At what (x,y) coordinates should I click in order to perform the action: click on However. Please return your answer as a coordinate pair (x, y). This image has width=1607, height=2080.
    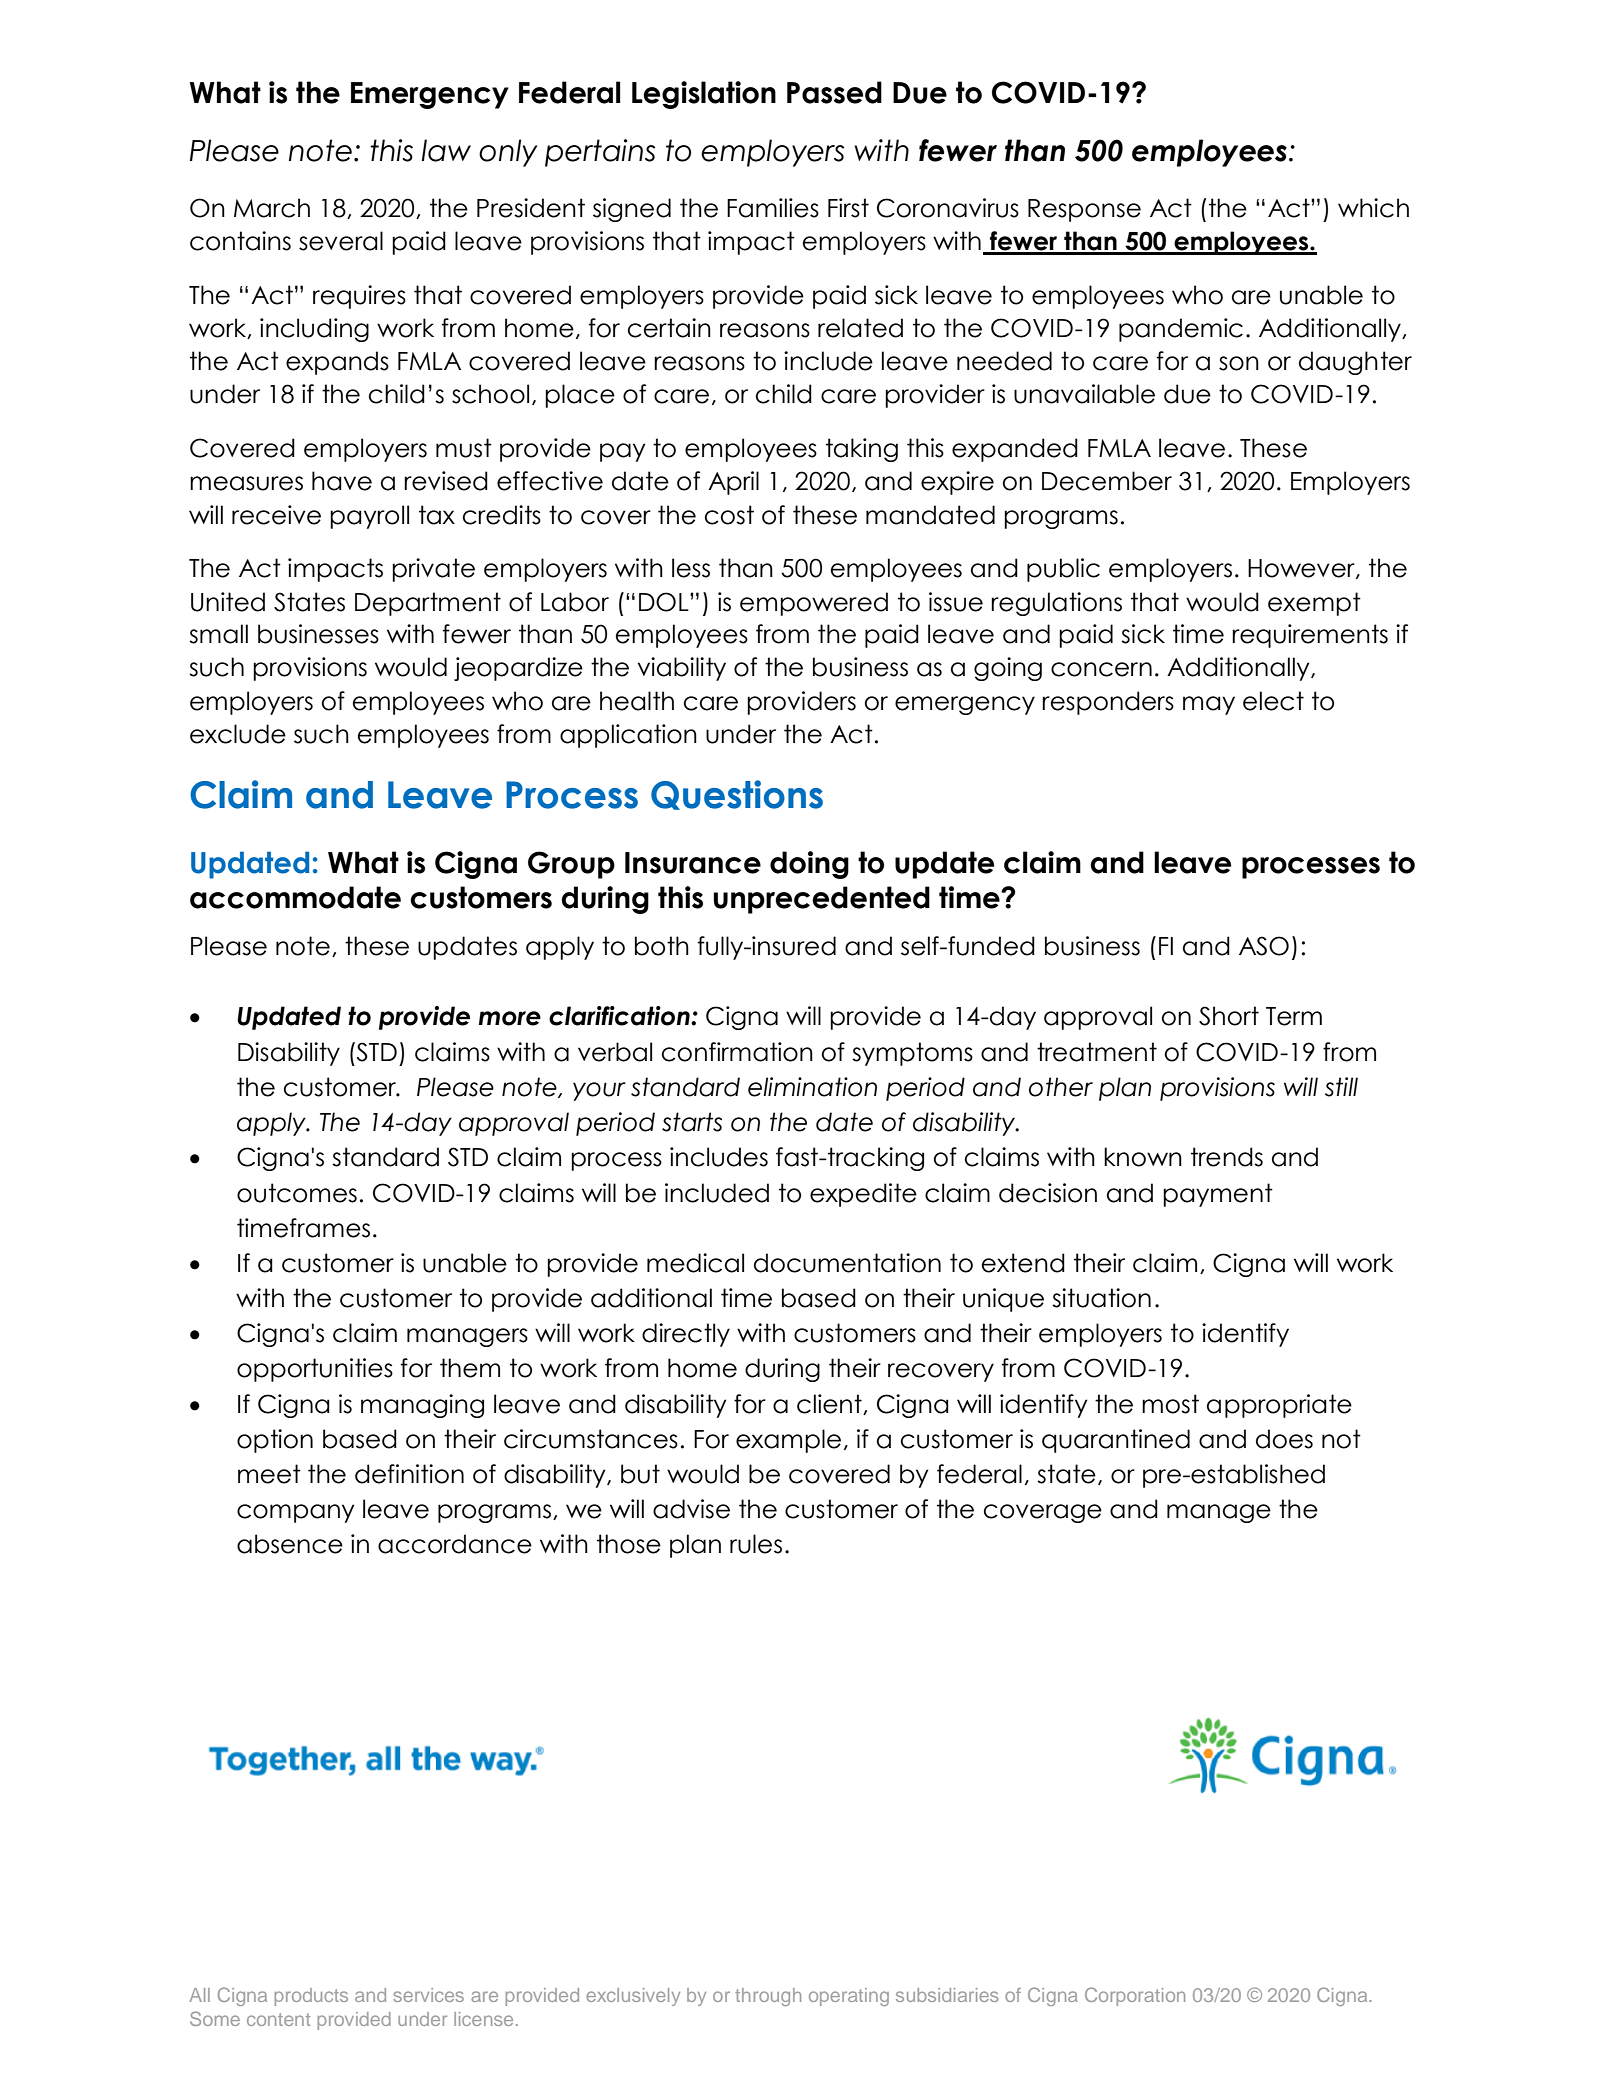
    Looking at the image, I should click on (1302, 569).
